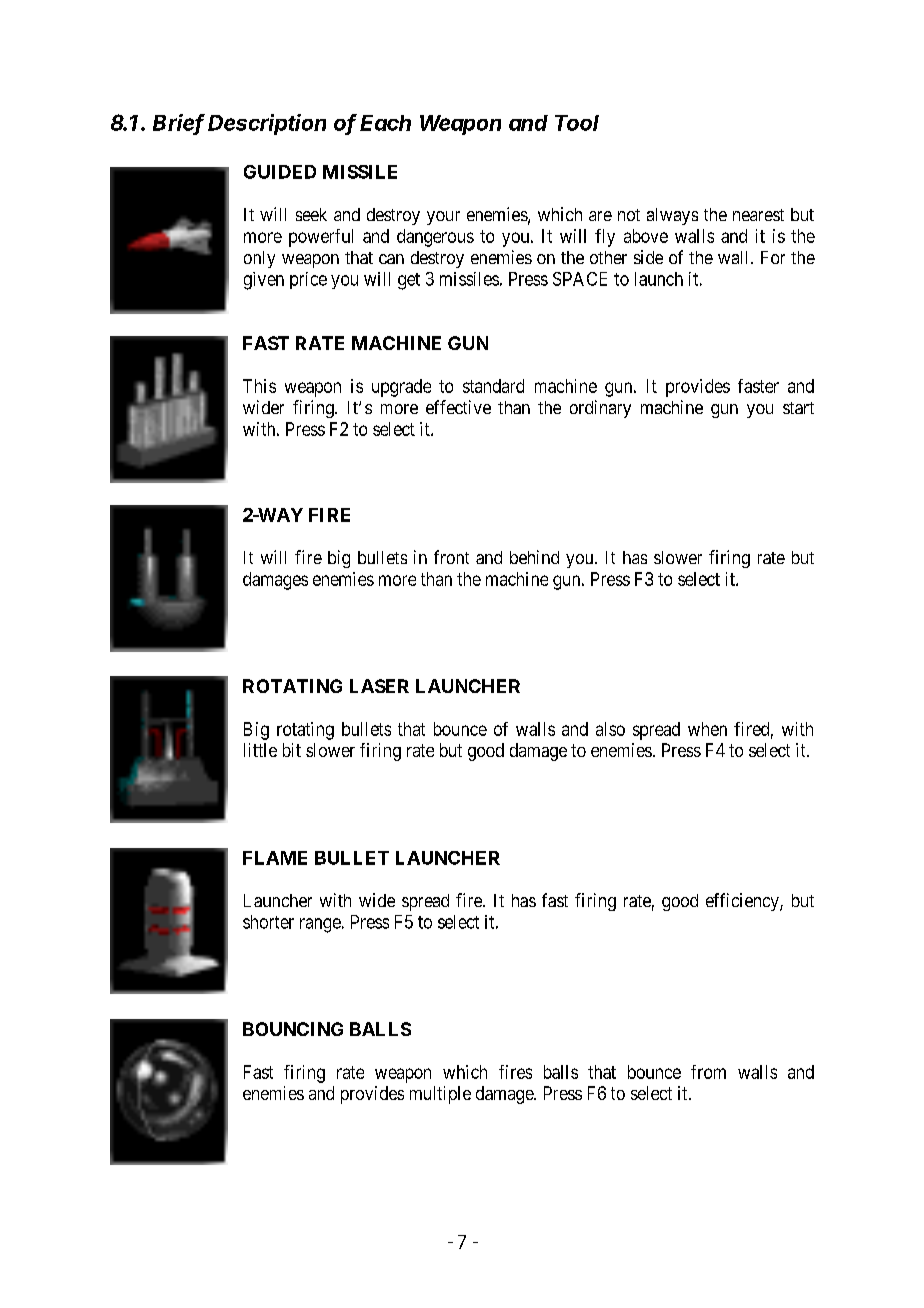  What do you see at coordinates (743, 902) in the screenshot?
I see `efficiency` at bounding box center [743, 902].
